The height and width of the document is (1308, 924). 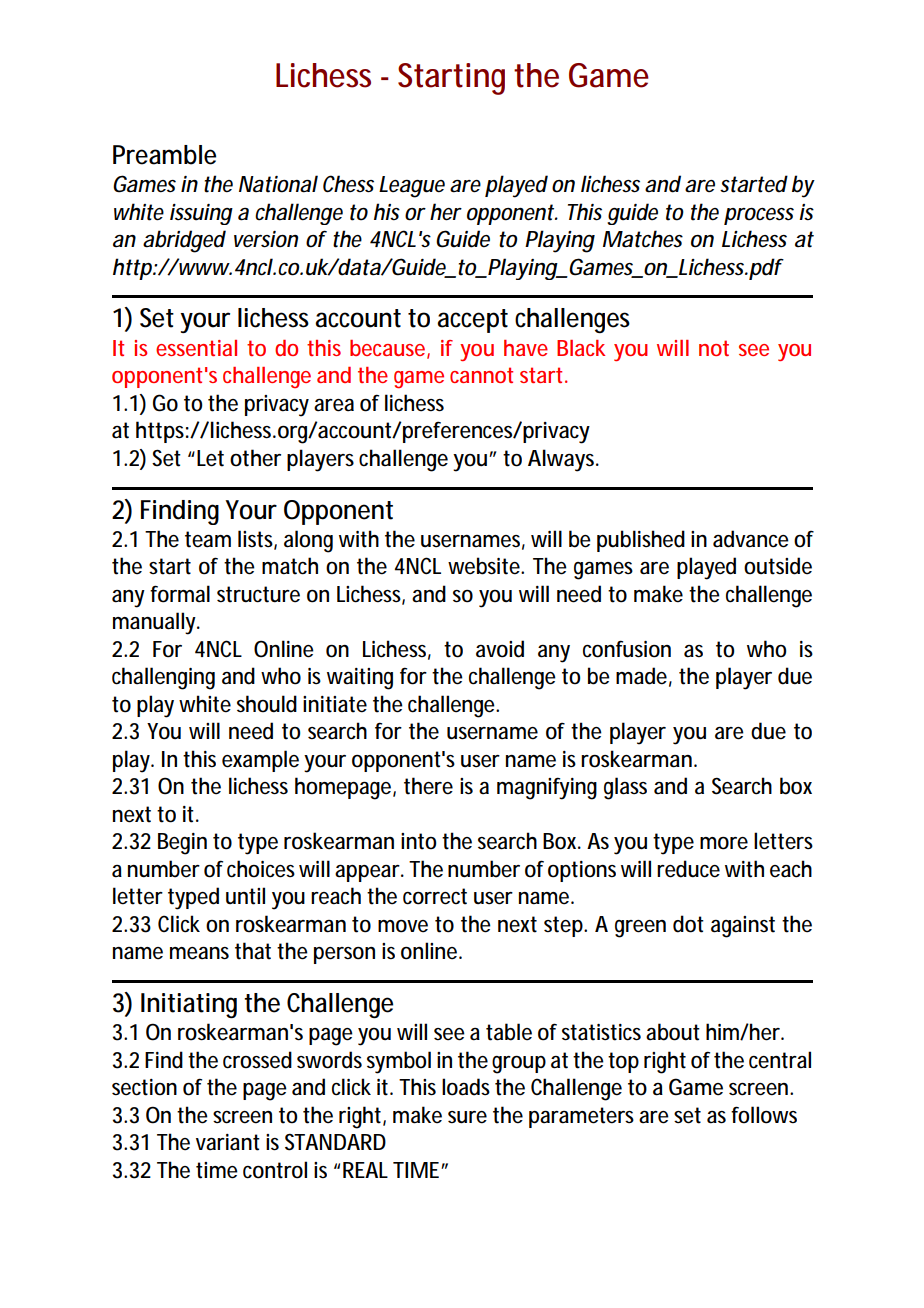 What do you see at coordinates (412, 187) in the document?
I see `League` at bounding box center [412, 187].
